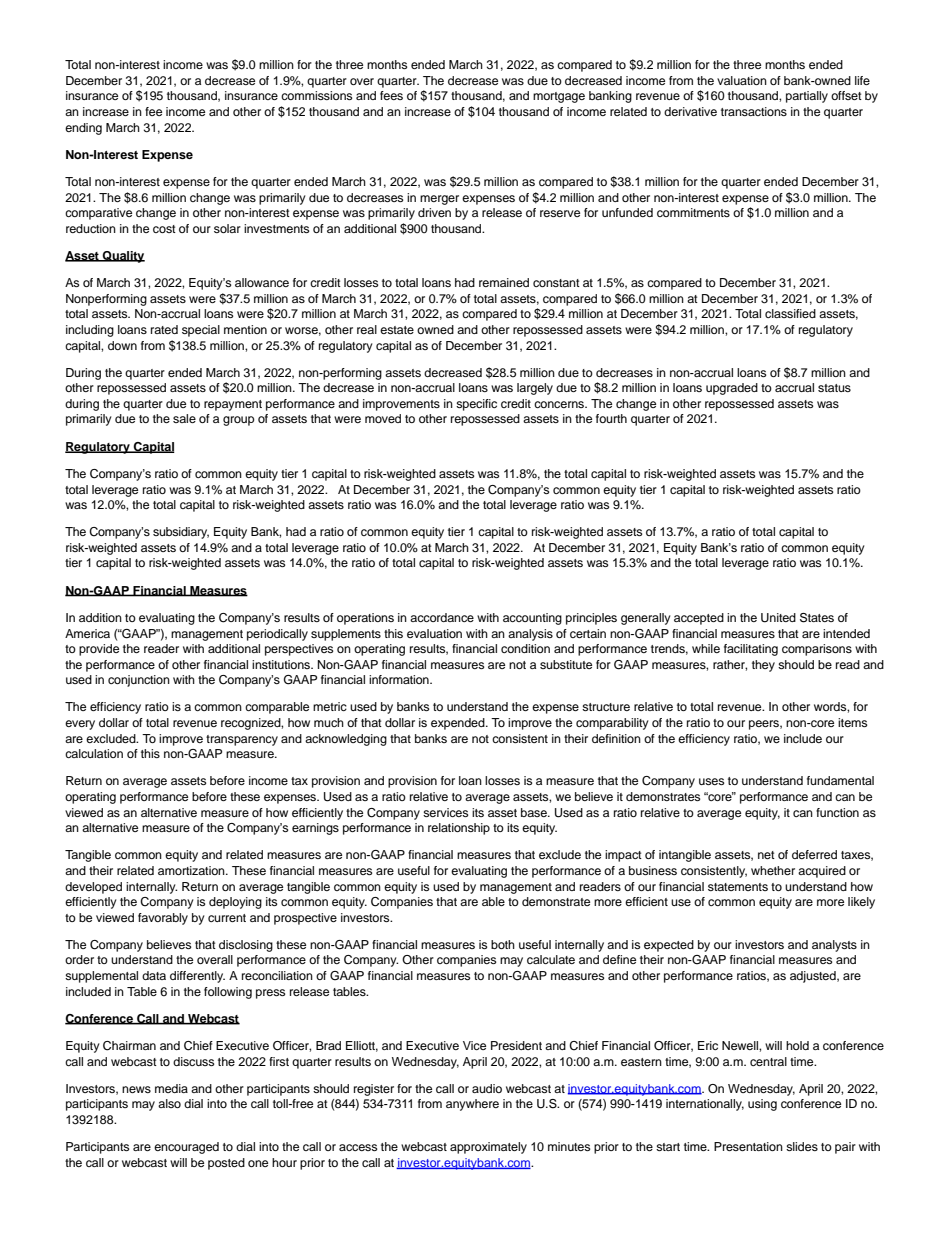 Image resolution: width=952 pixels, height=1233 pixels. Describe the element at coordinates (192, 870) in the screenshot. I see `amortization` at that location.
